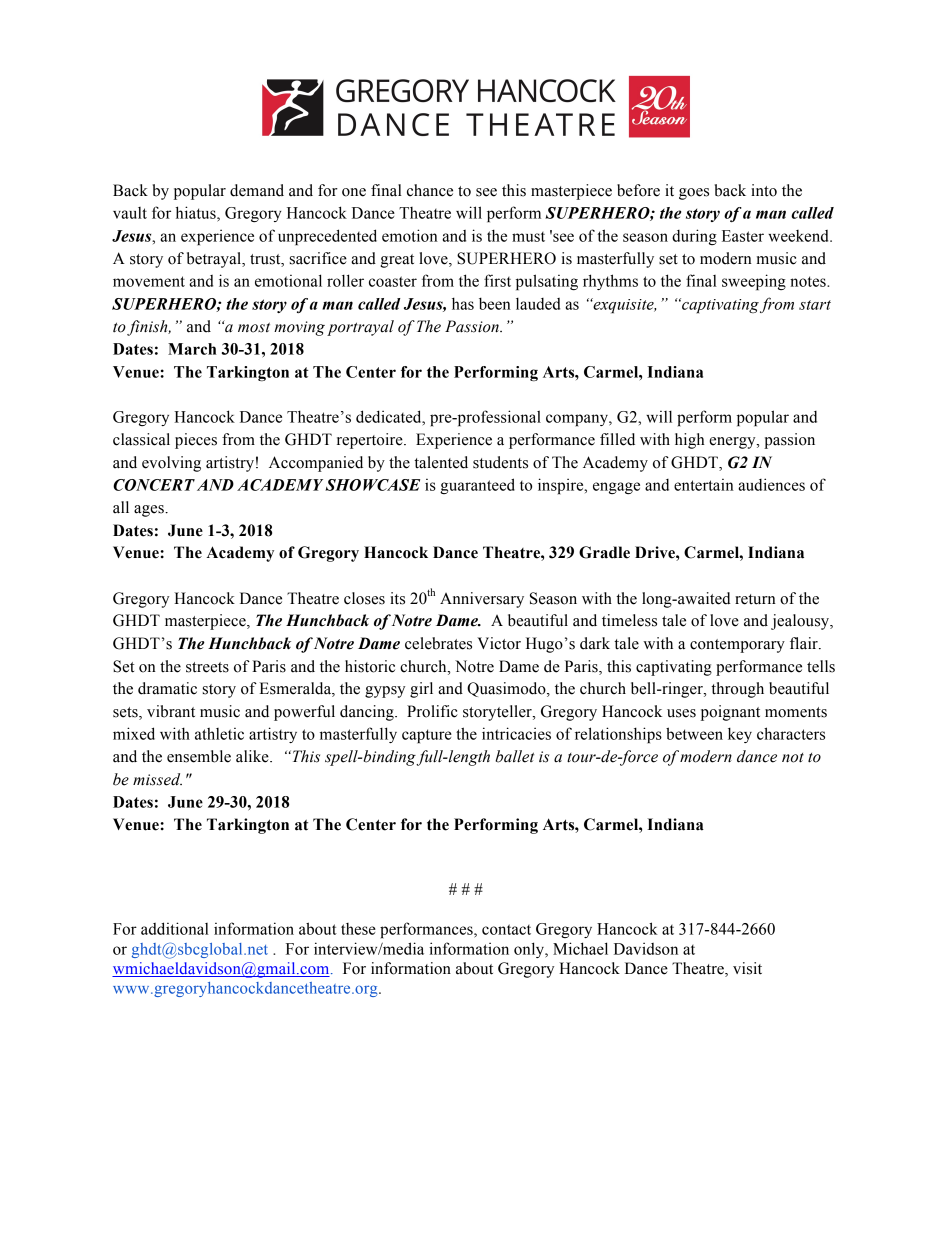 The height and width of the screenshot is (1233, 952). Describe the element at coordinates (432, 711) in the screenshot. I see `Prolific` at that location.
